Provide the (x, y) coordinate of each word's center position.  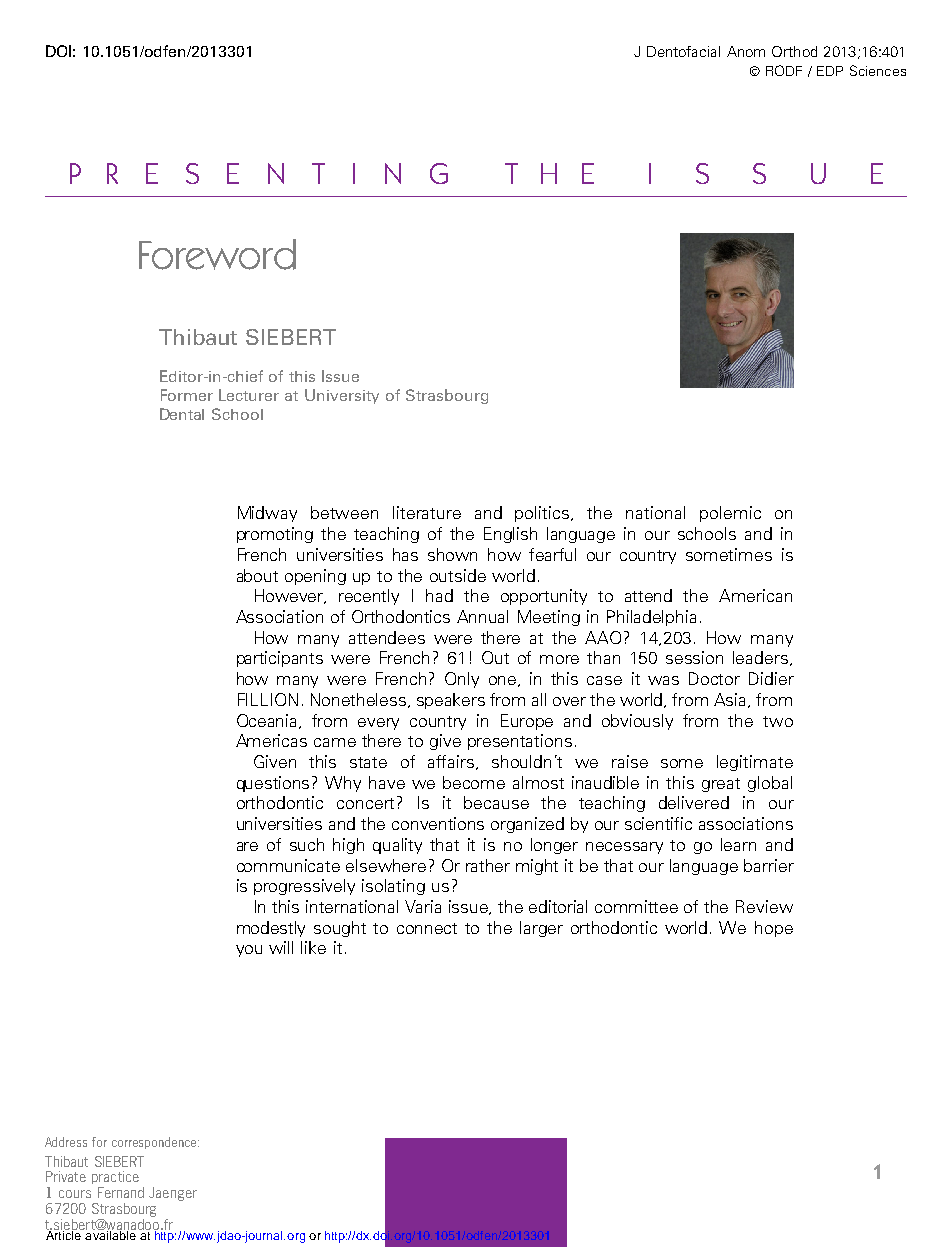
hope (774, 929)
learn (738, 844)
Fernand (121, 1192)
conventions (438, 823)
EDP (830, 71)
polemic (730, 514)
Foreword (217, 254)
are (247, 846)
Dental (182, 414)
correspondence (155, 1143)
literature (427, 512)
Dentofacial (683, 51)
